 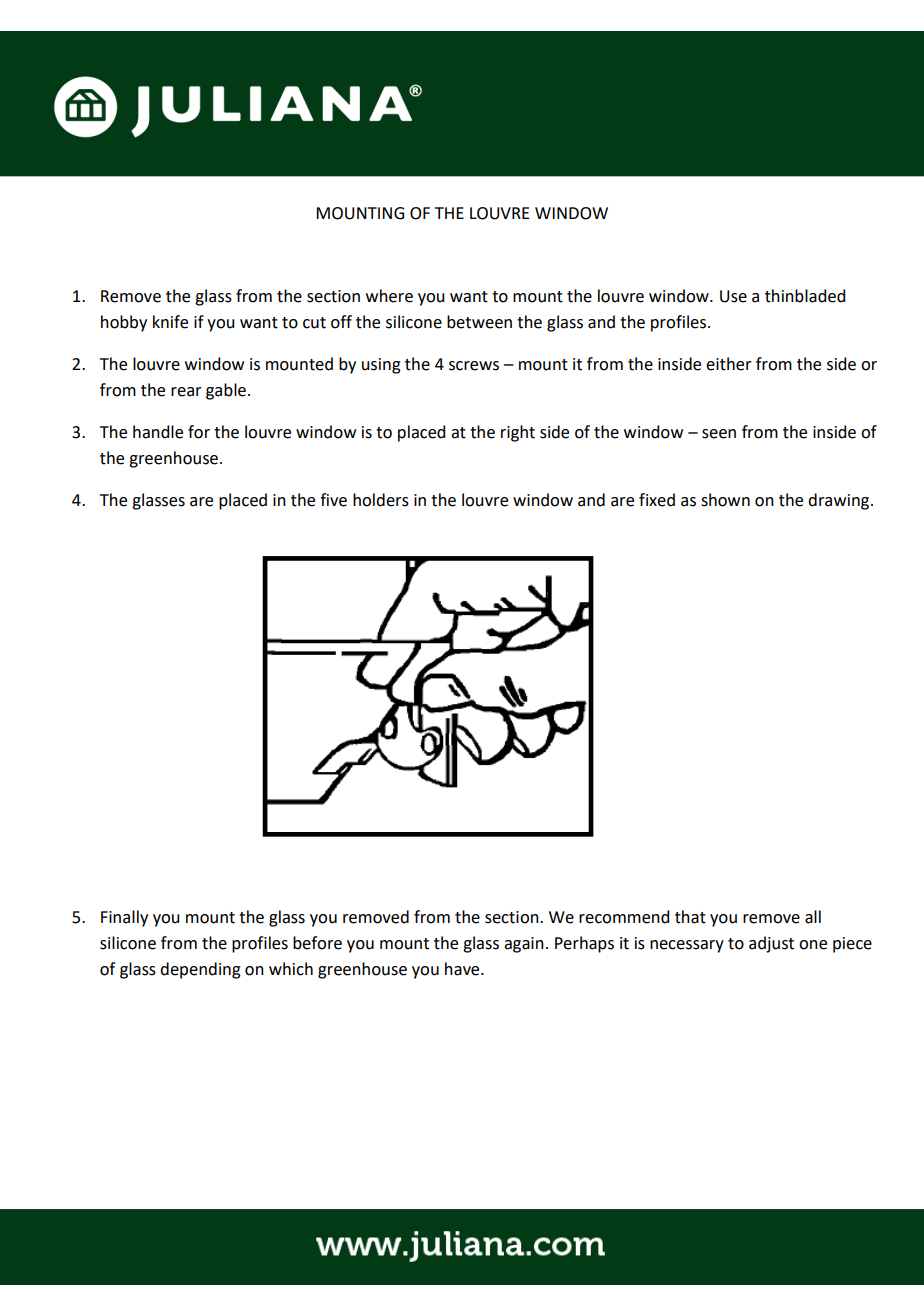 I want to click on depending, so click(x=200, y=970).
